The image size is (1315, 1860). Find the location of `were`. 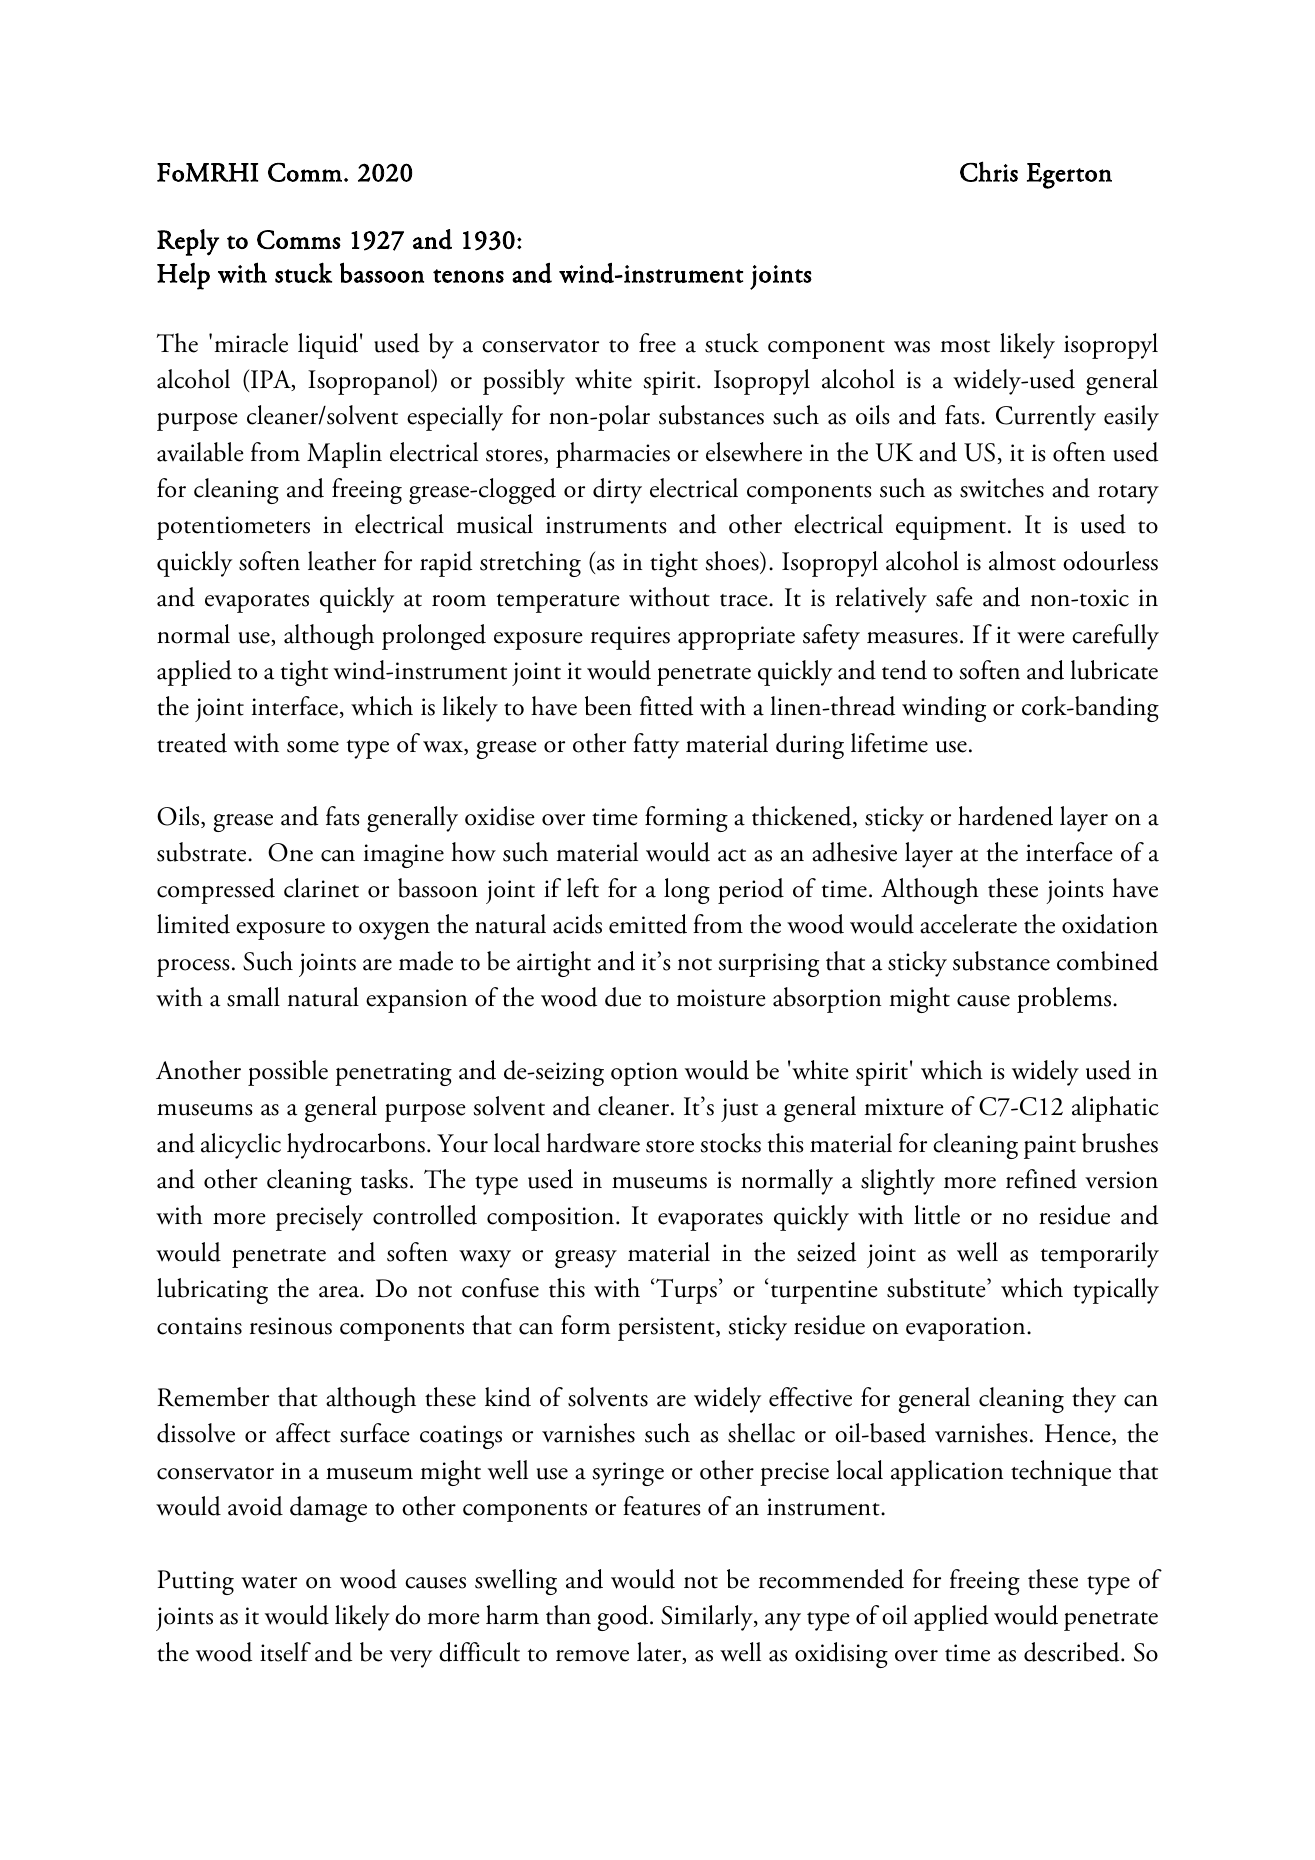

were is located at coordinates (1041, 638).
